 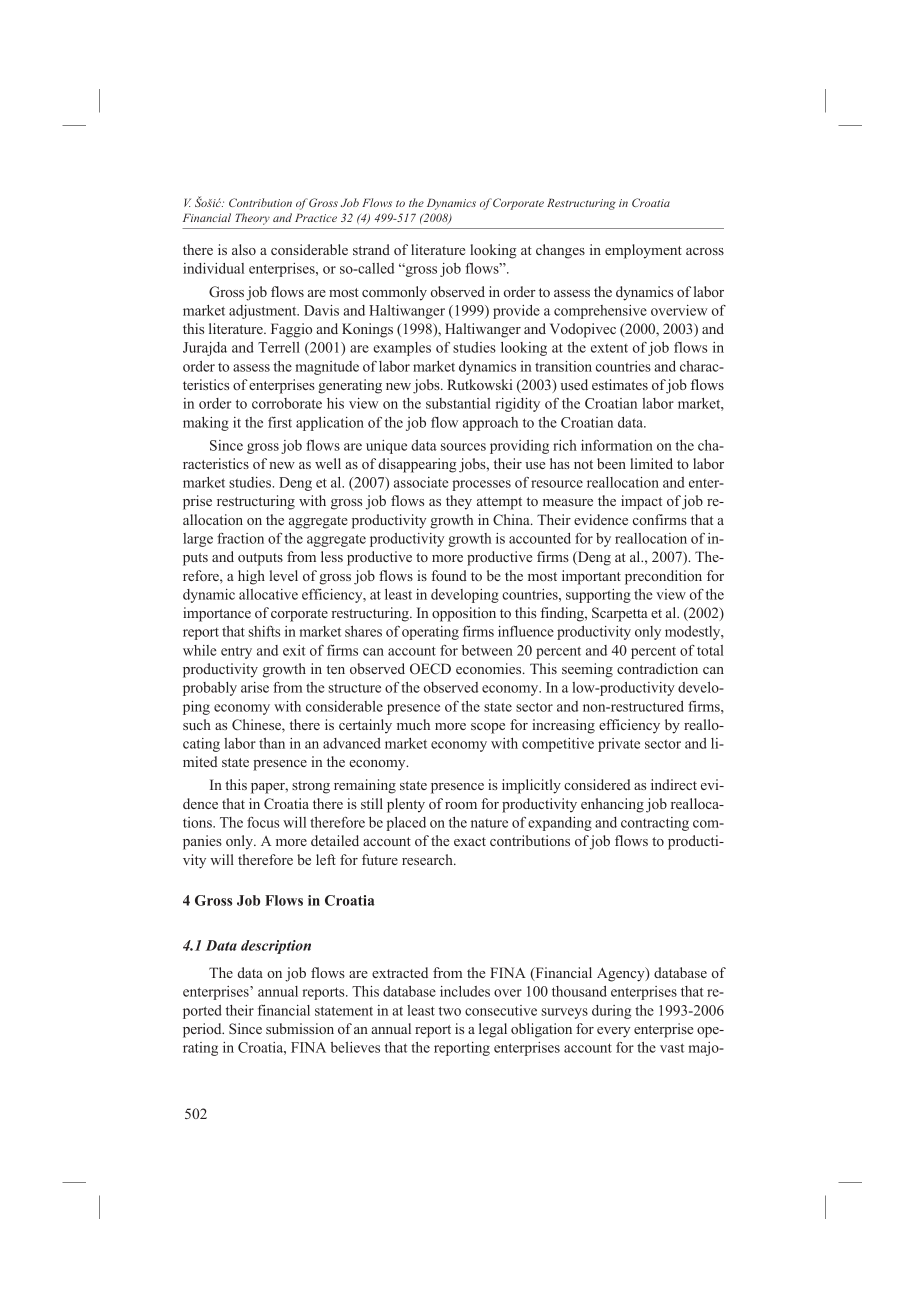 What do you see at coordinates (461, 805) in the screenshot?
I see `room` at bounding box center [461, 805].
